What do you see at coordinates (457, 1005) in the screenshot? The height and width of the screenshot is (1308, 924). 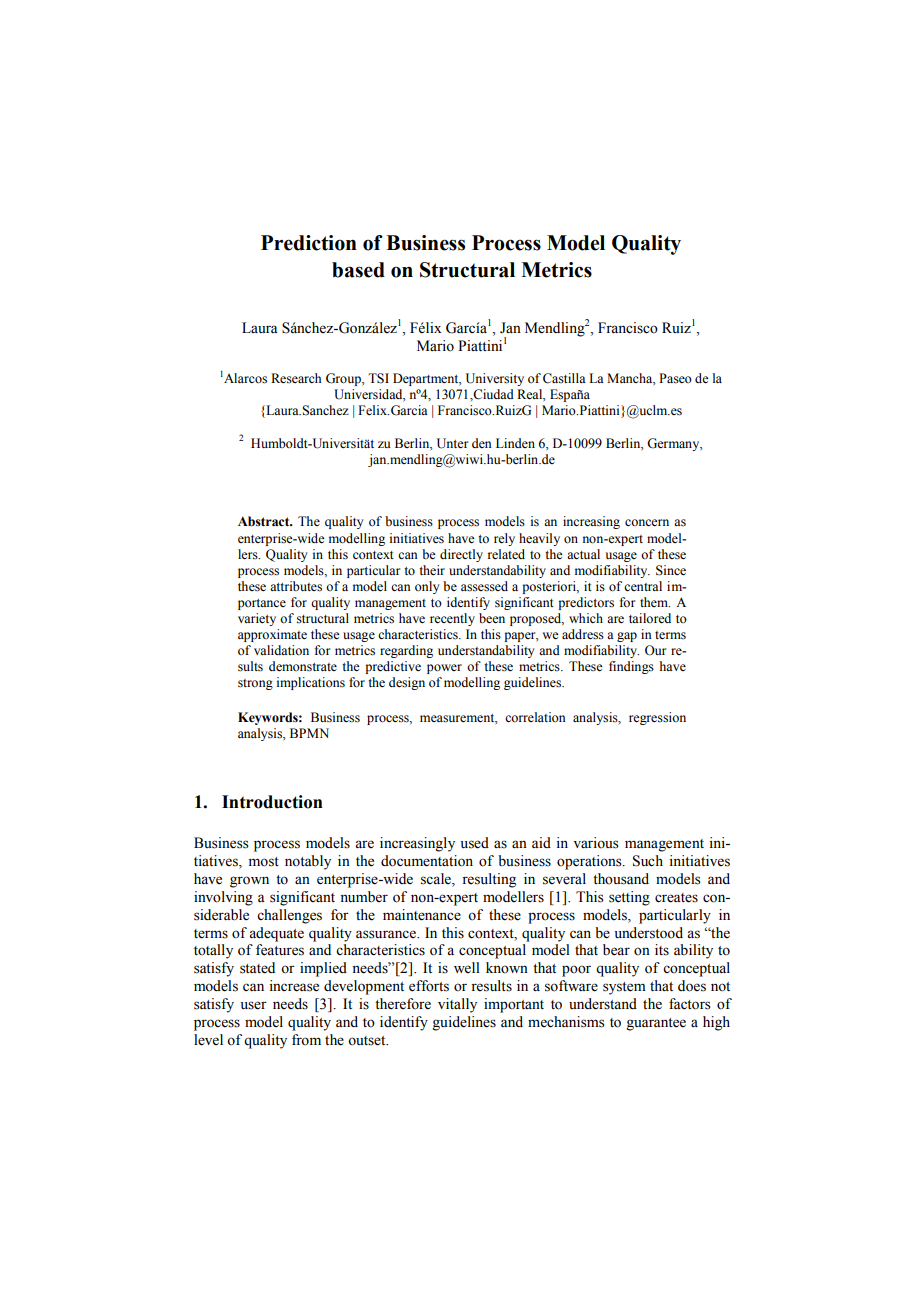 I see `vitally` at bounding box center [457, 1005].
